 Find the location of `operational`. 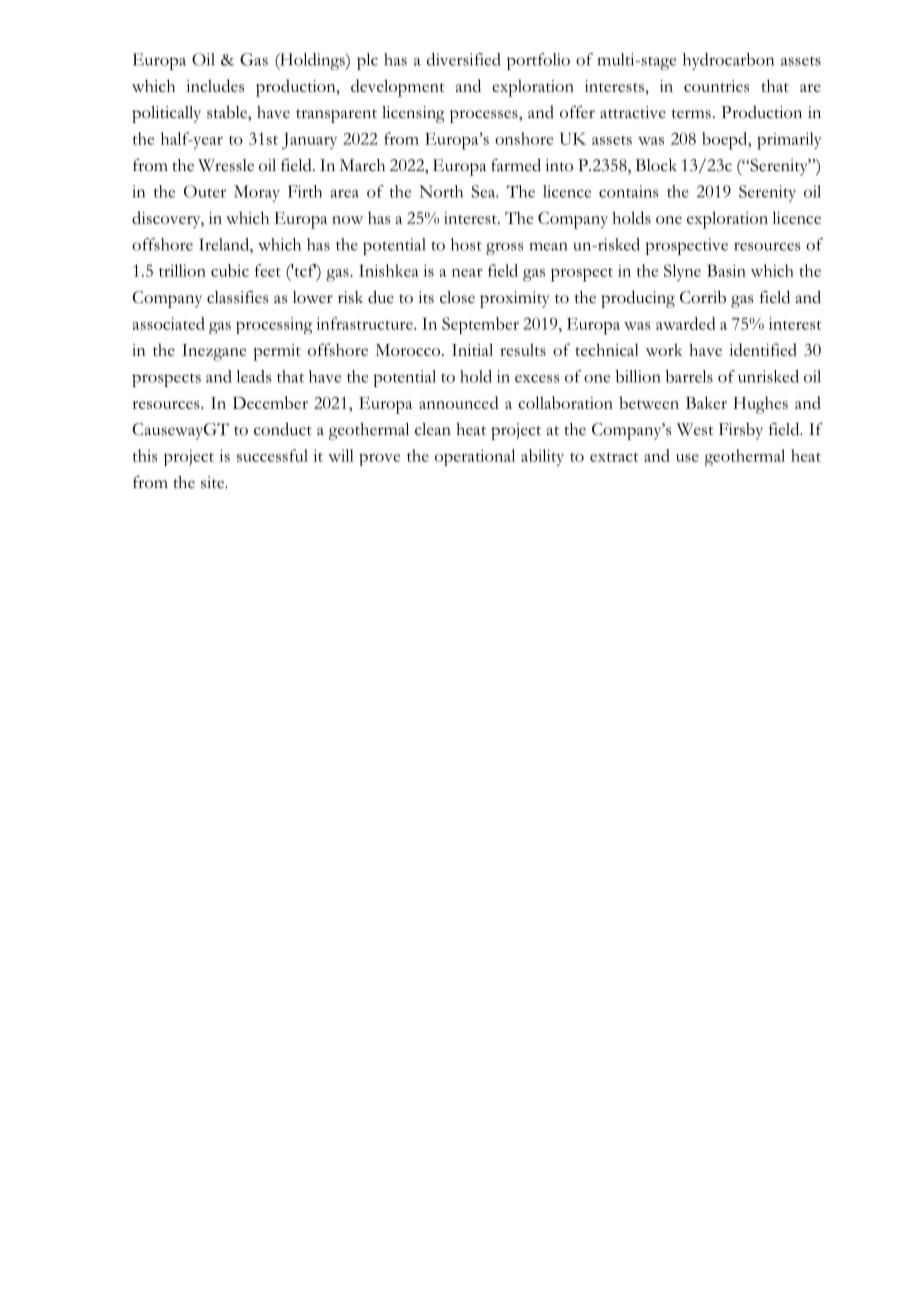

operational is located at coordinates (475, 457).
